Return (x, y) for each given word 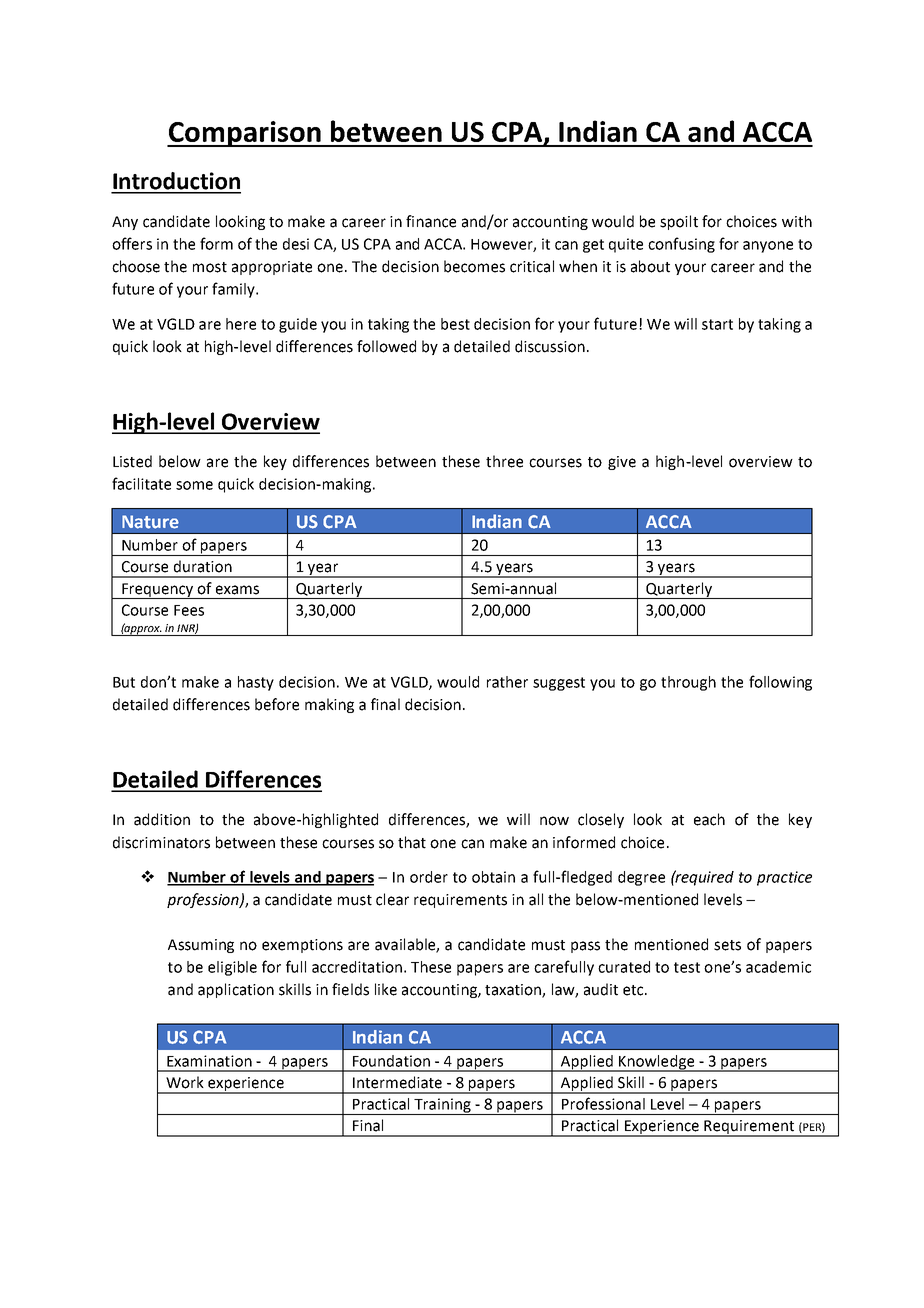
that (412, 842)
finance (431, 221)
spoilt (679, 222)
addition (162, 819)
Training (442, 1106)
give (622, 463)
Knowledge (657, 1063)
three (504, 461)
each (709, 819)
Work (185, 1082)
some (194, 485)
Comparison (245, 134)
